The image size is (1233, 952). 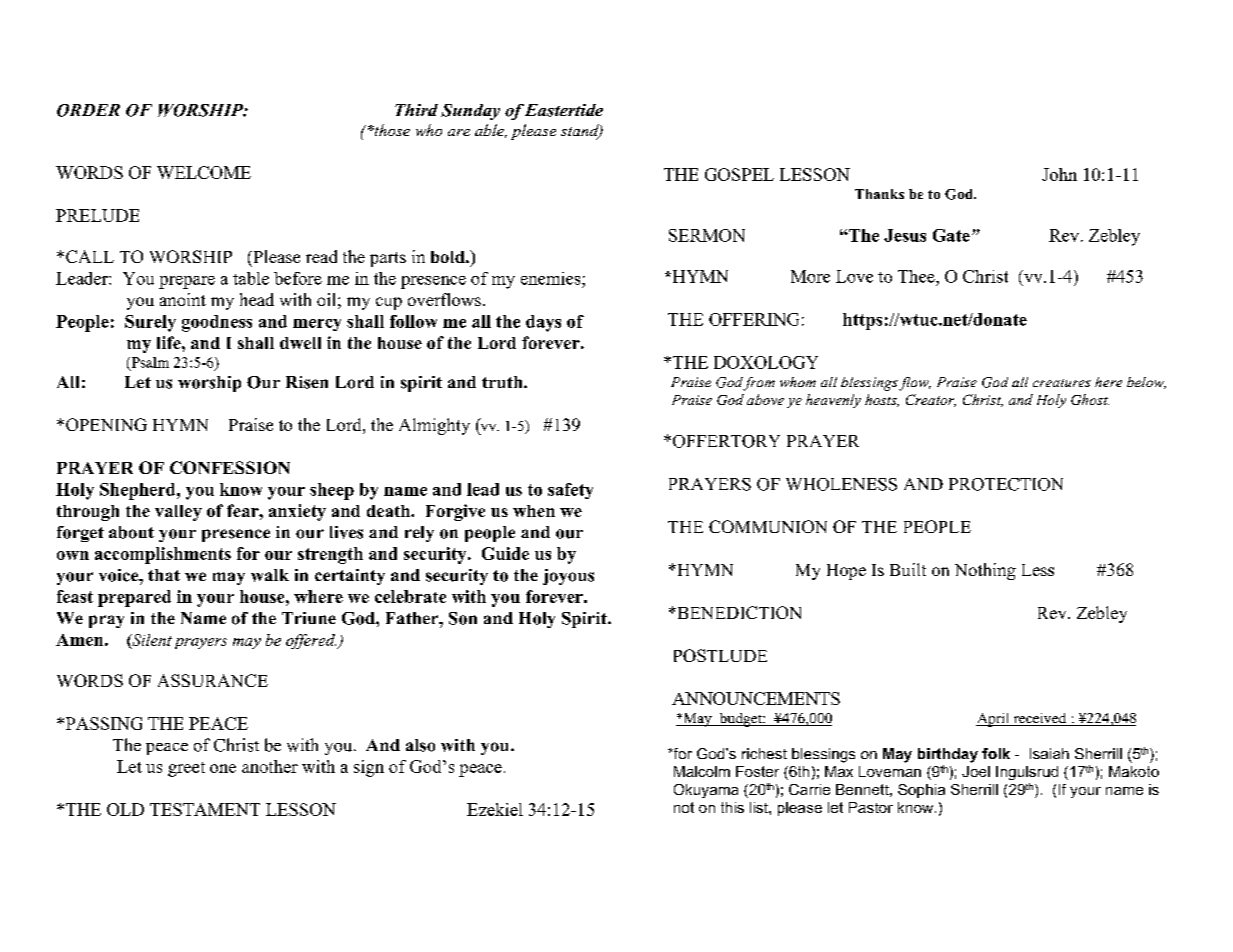 What do you see at coordinates (470, 112) in the image?
I see `Sunday` at bounding box center [470, 112].
